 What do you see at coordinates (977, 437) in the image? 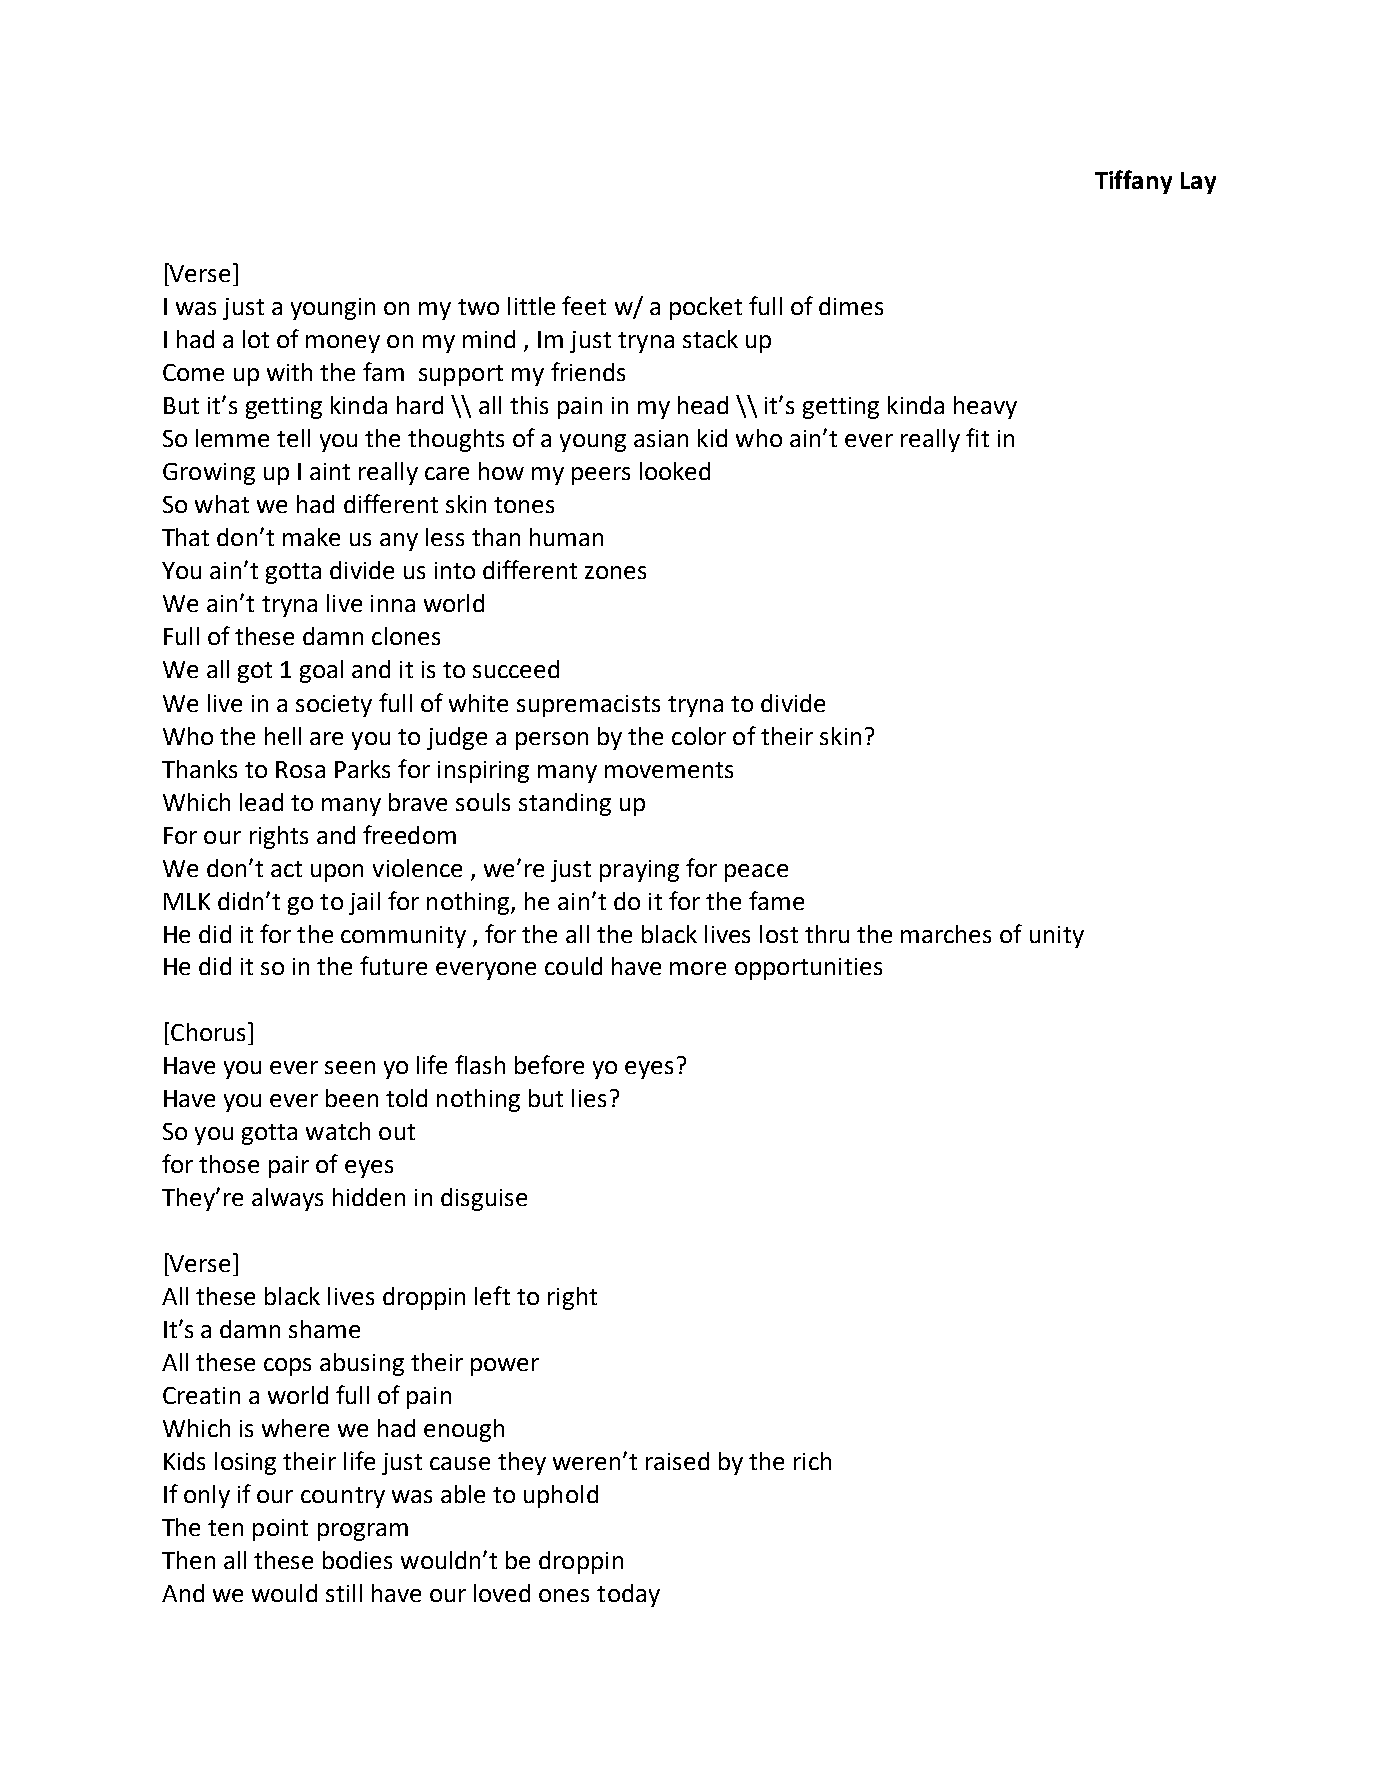
I see `fit` at bounding box center [977, 437].
